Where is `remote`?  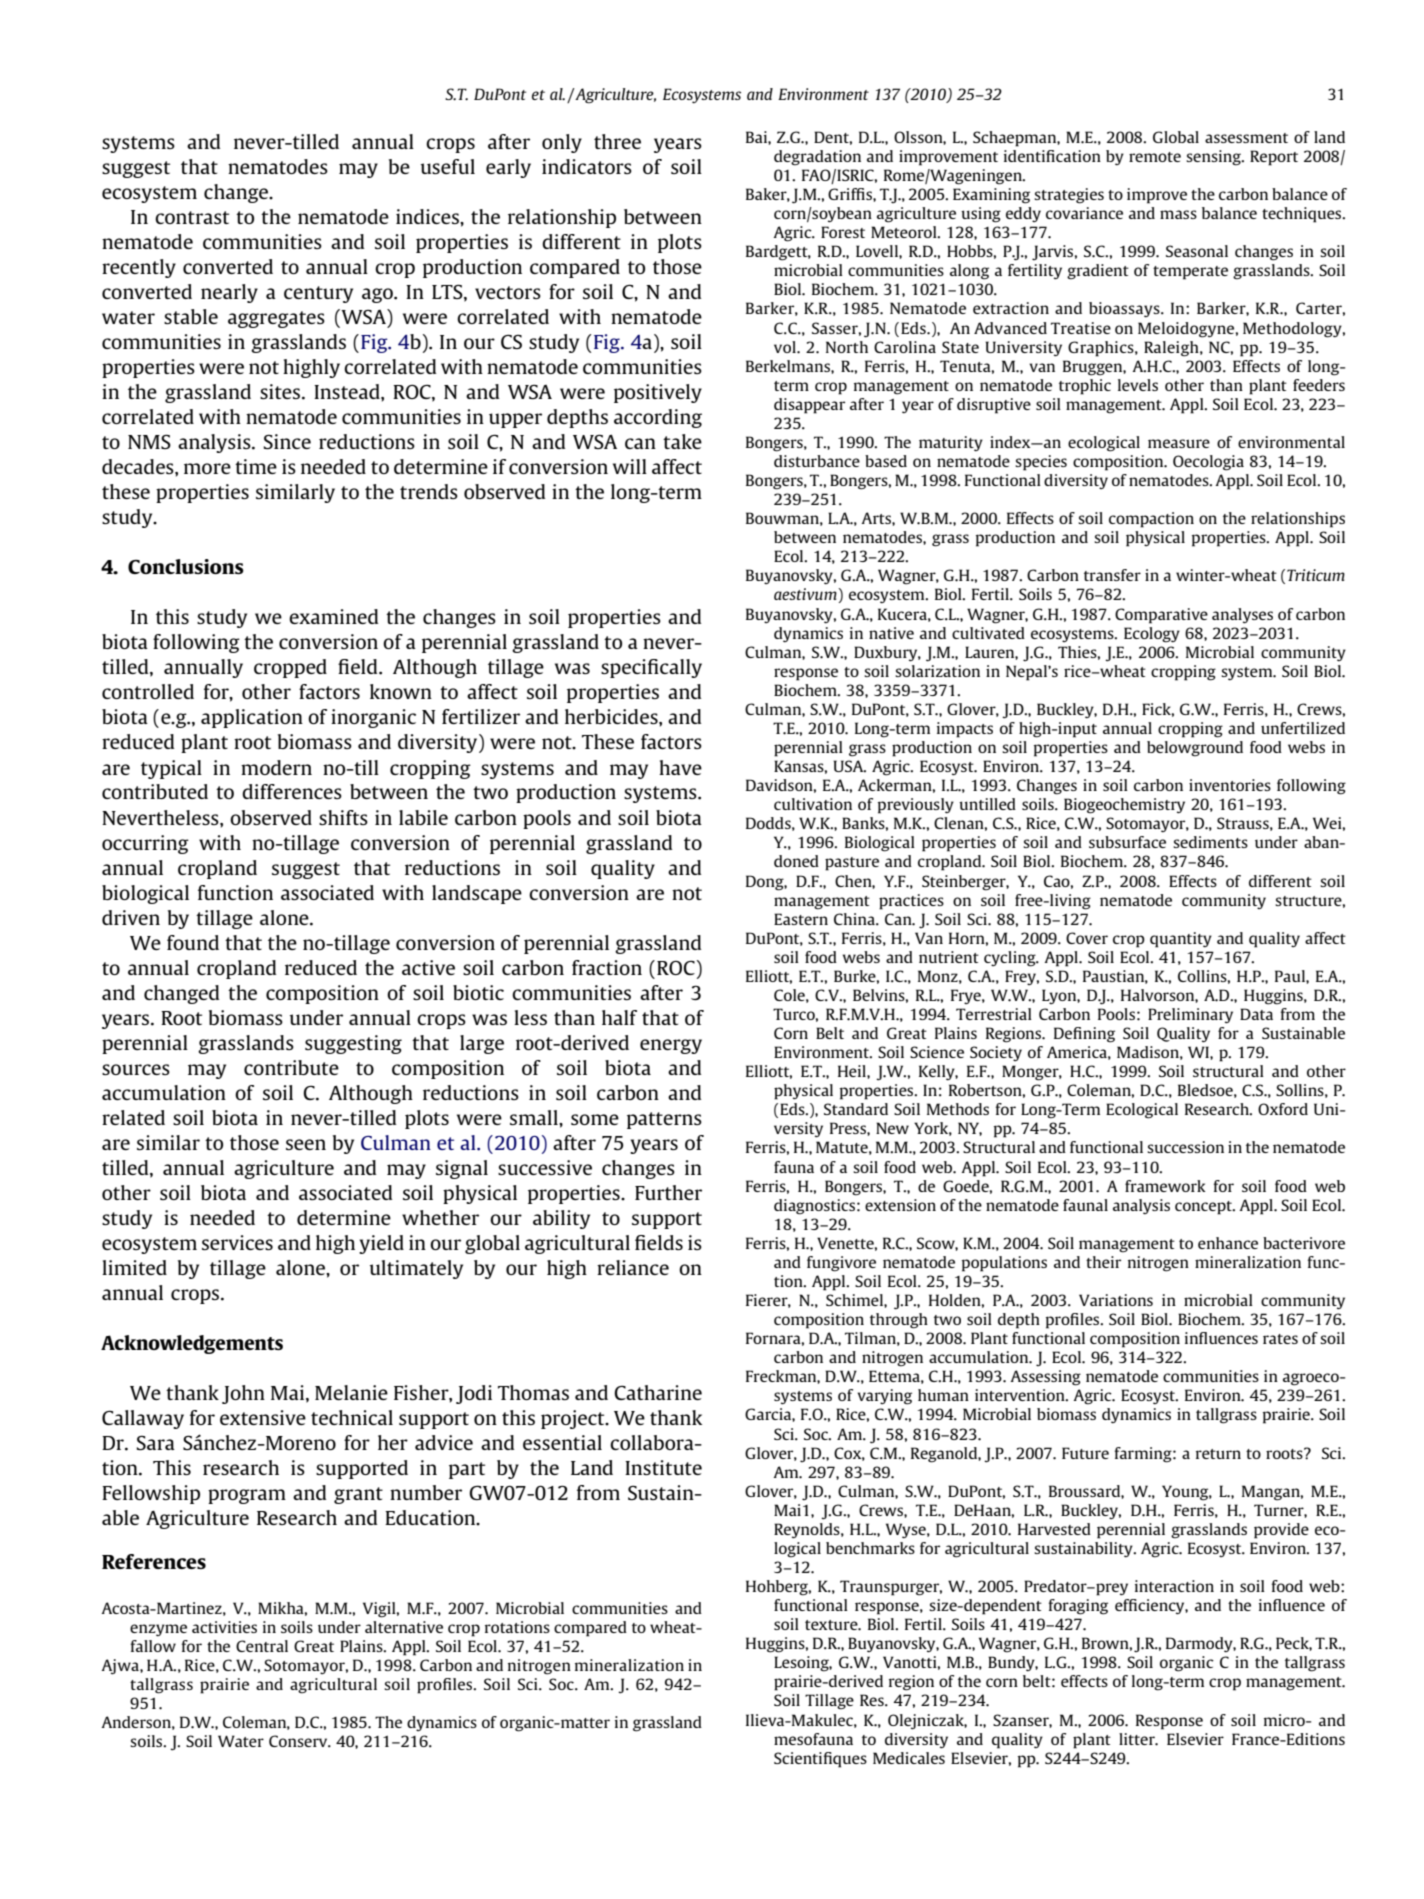
remote is located at coordinates (1155, 157).
